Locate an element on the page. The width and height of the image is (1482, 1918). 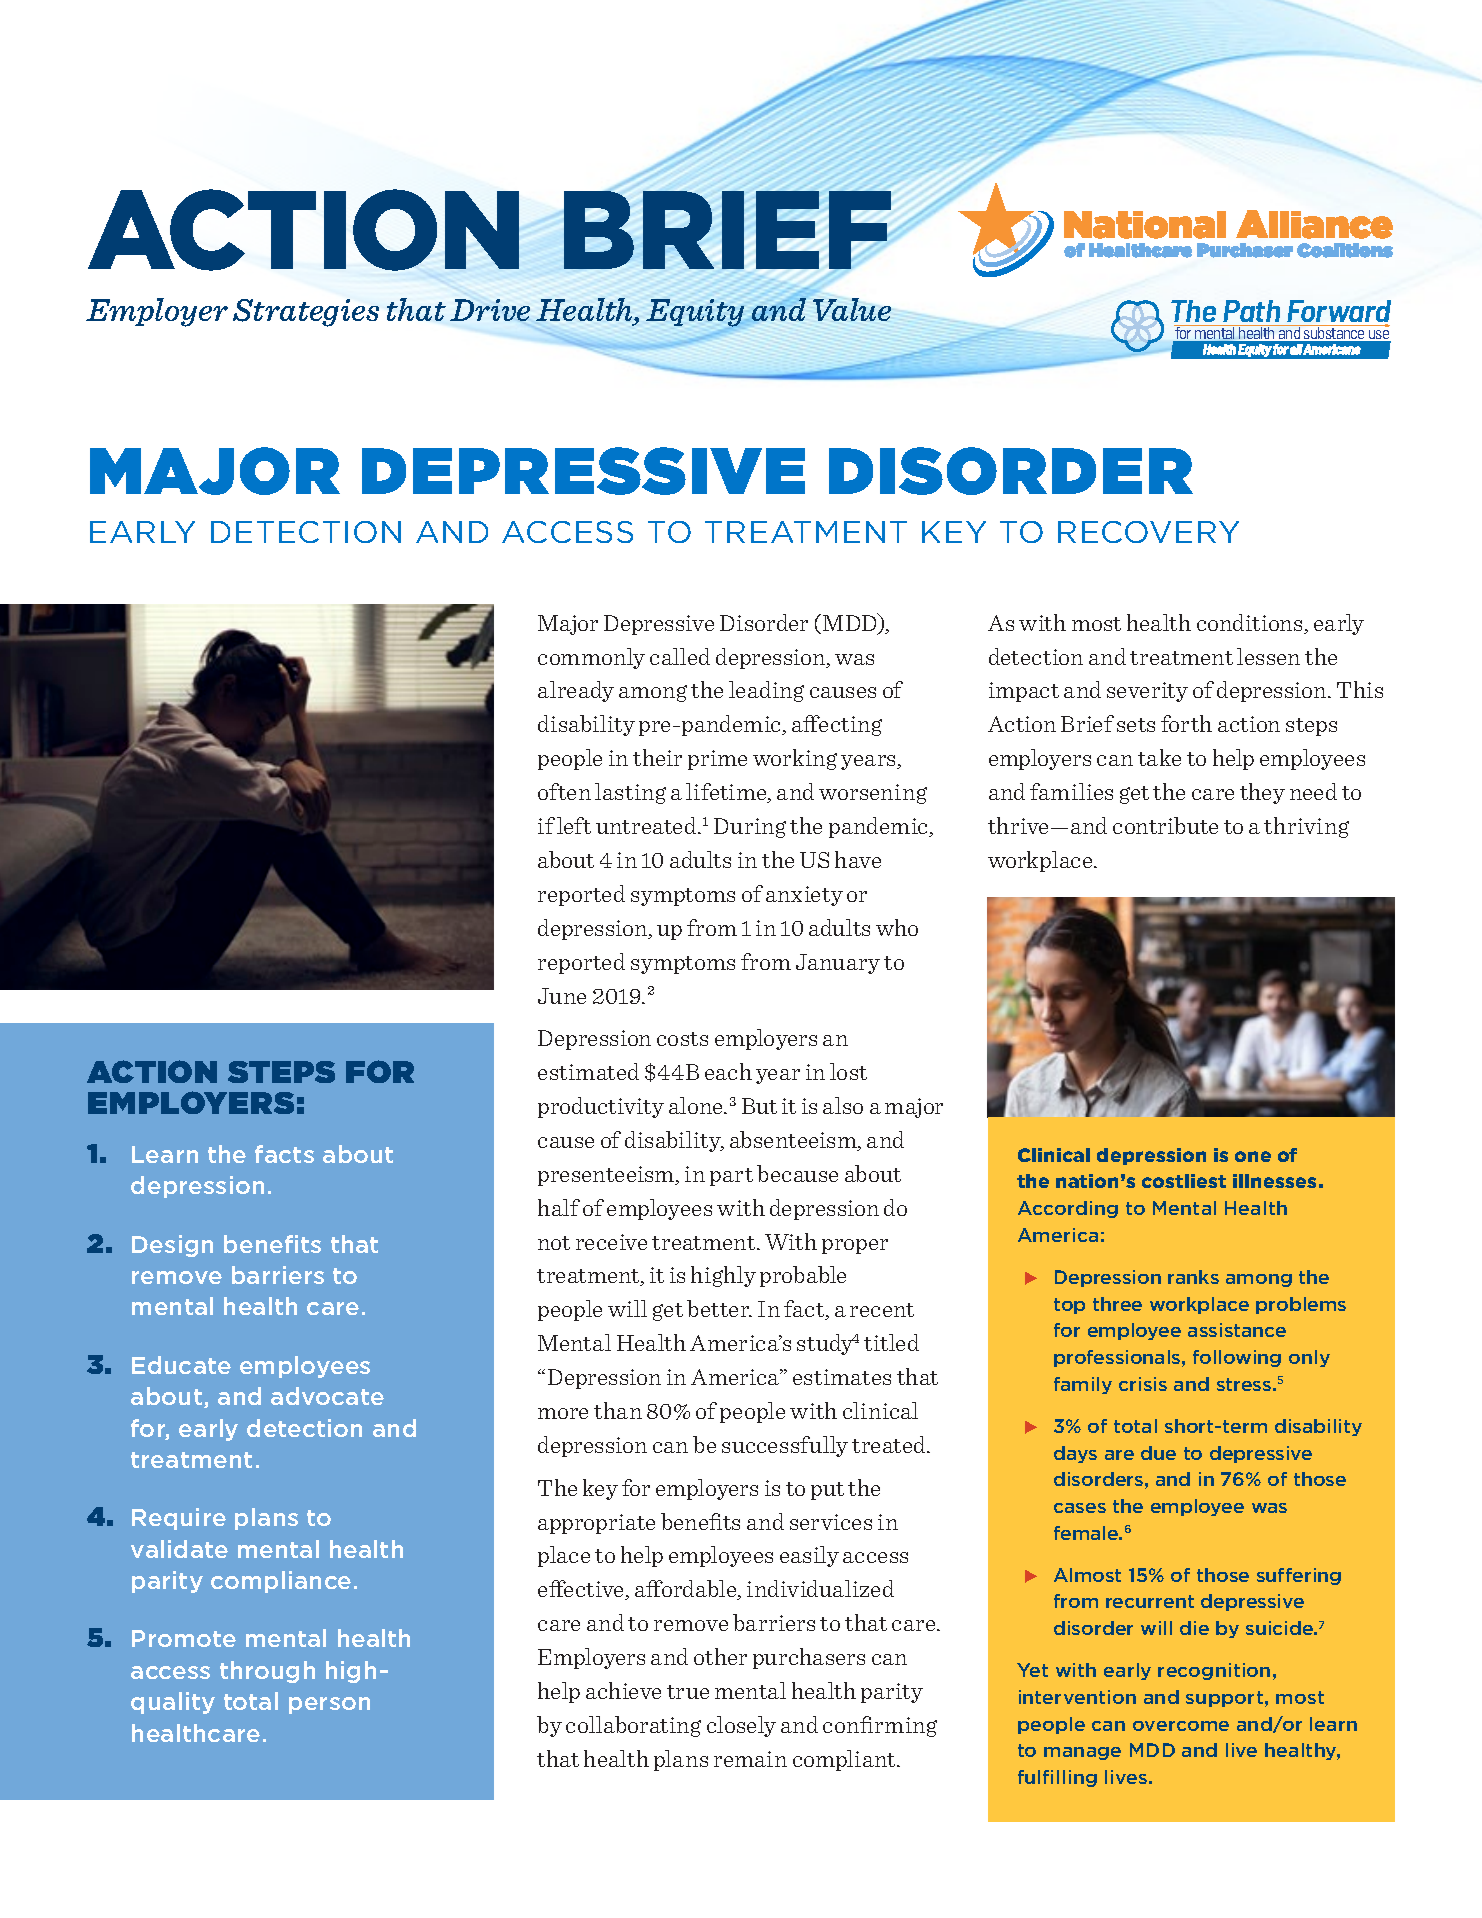
Equity is located at coordinates (695, 313).
